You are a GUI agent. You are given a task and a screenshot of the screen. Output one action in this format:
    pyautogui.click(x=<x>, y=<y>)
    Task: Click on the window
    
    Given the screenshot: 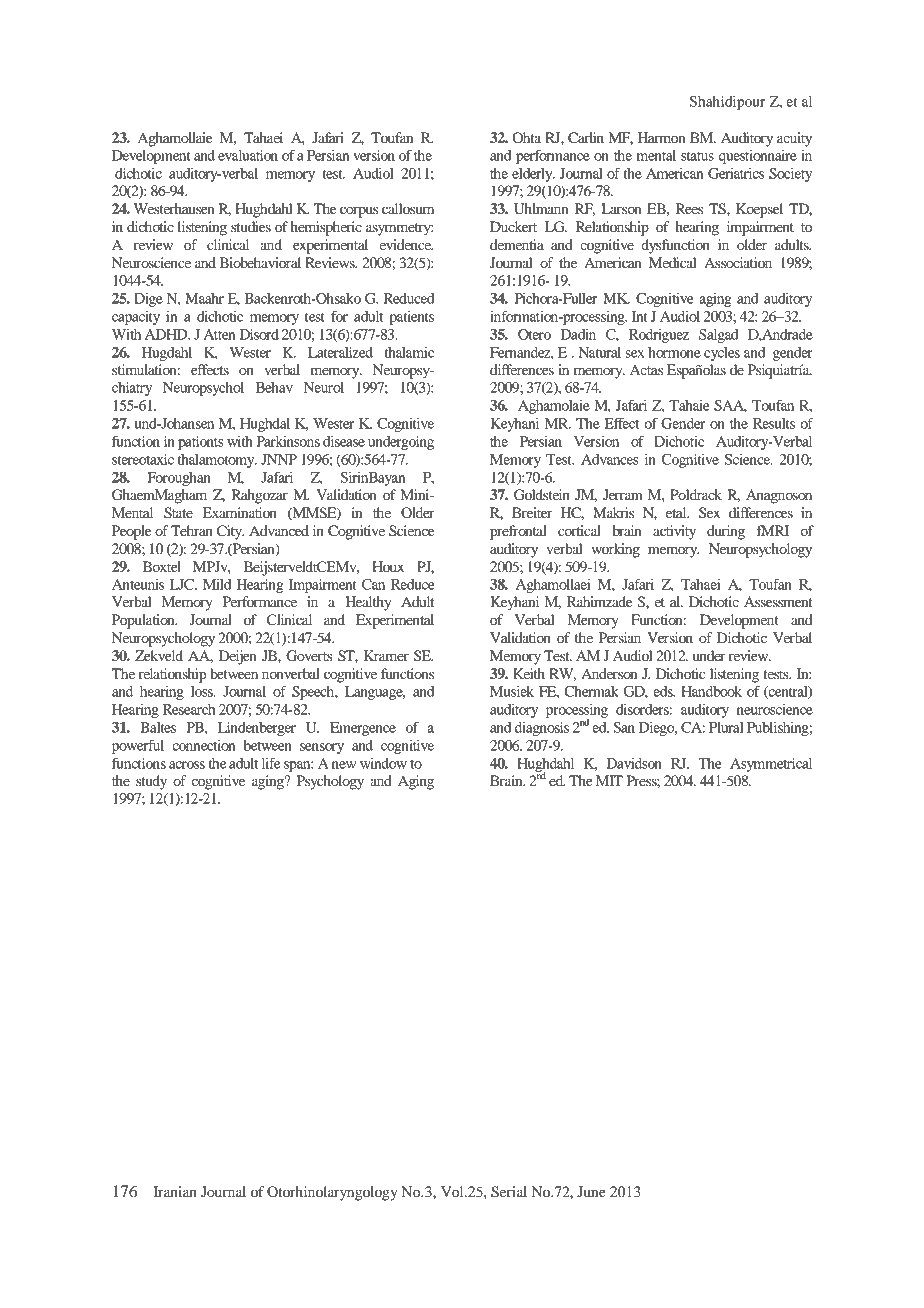 What is the action you would take?
    pyautogui.click(x=383, y=763)
